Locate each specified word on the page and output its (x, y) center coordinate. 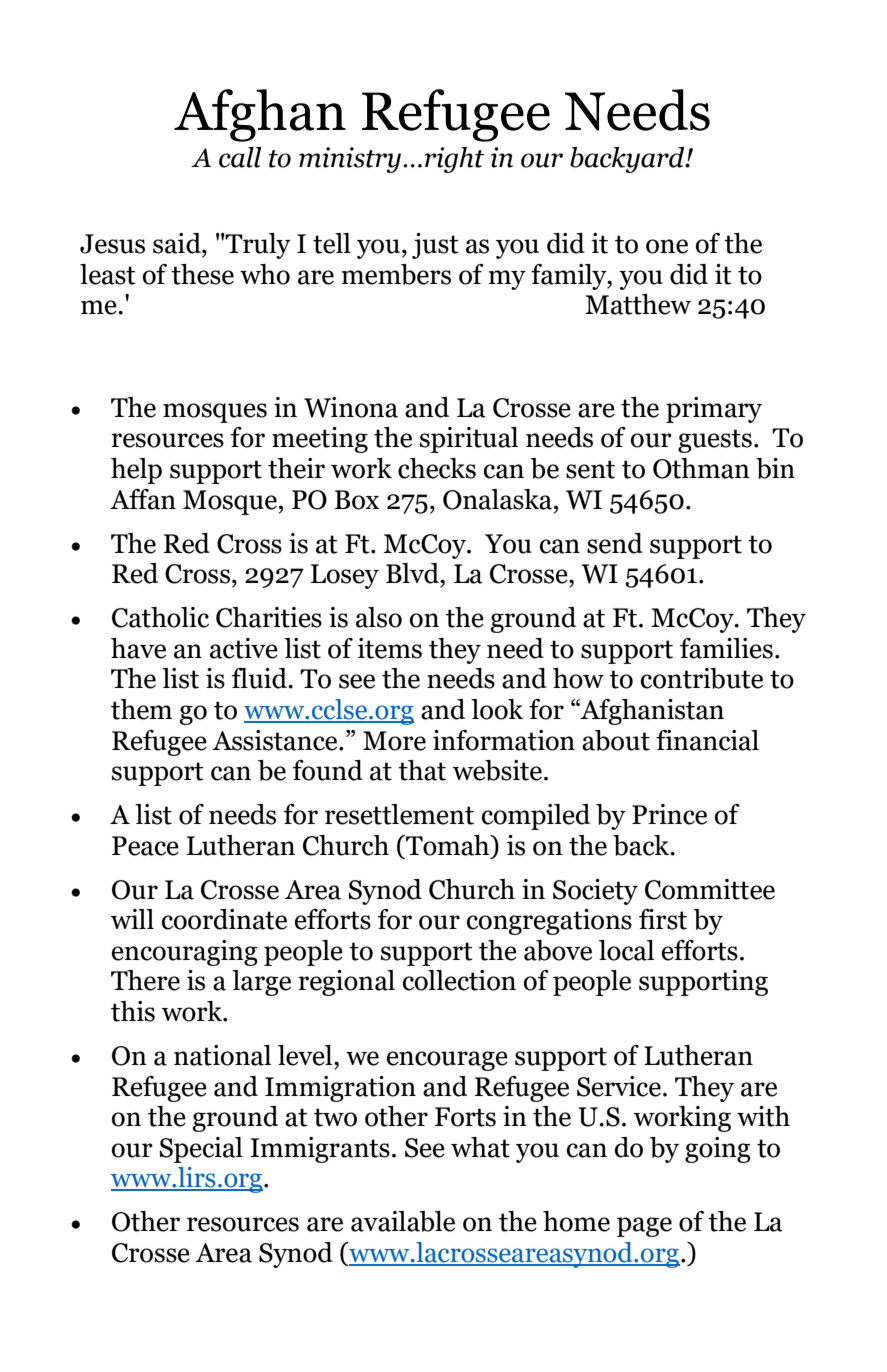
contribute (702, 678)
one (667, 246)
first (663, 919)
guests (715, 441)
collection (459, 980)
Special (201, 1150)
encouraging (185, 953)
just (435, 246)
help (136, 471)
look (497, 709)
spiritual (469, 440)
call (240, 157)
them (142, 709)
